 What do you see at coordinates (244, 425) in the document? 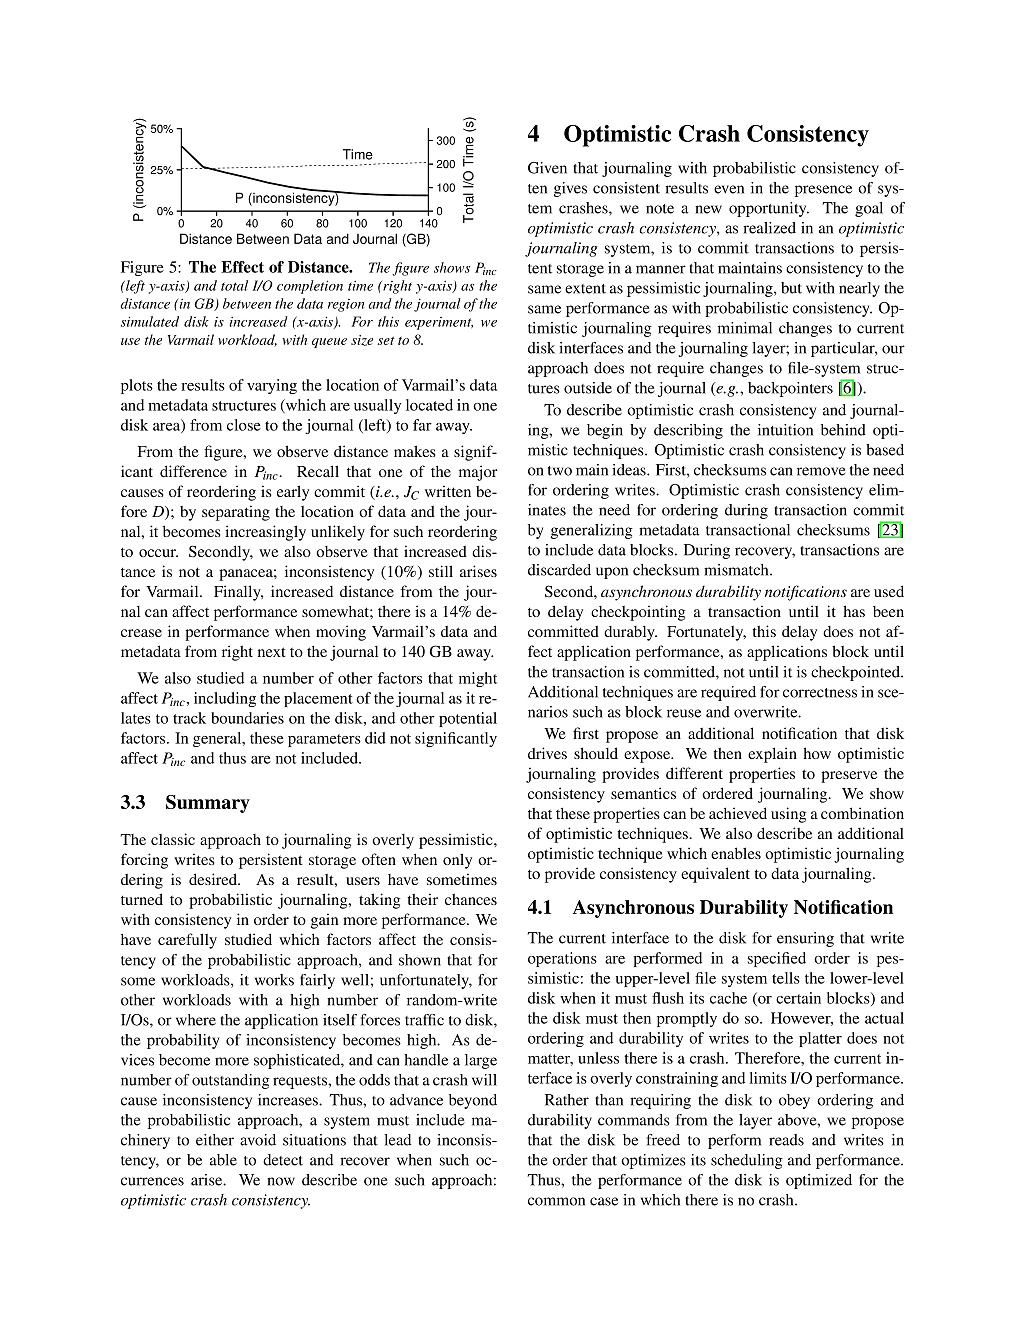
I see `close` at bounding box center [244, 425].
